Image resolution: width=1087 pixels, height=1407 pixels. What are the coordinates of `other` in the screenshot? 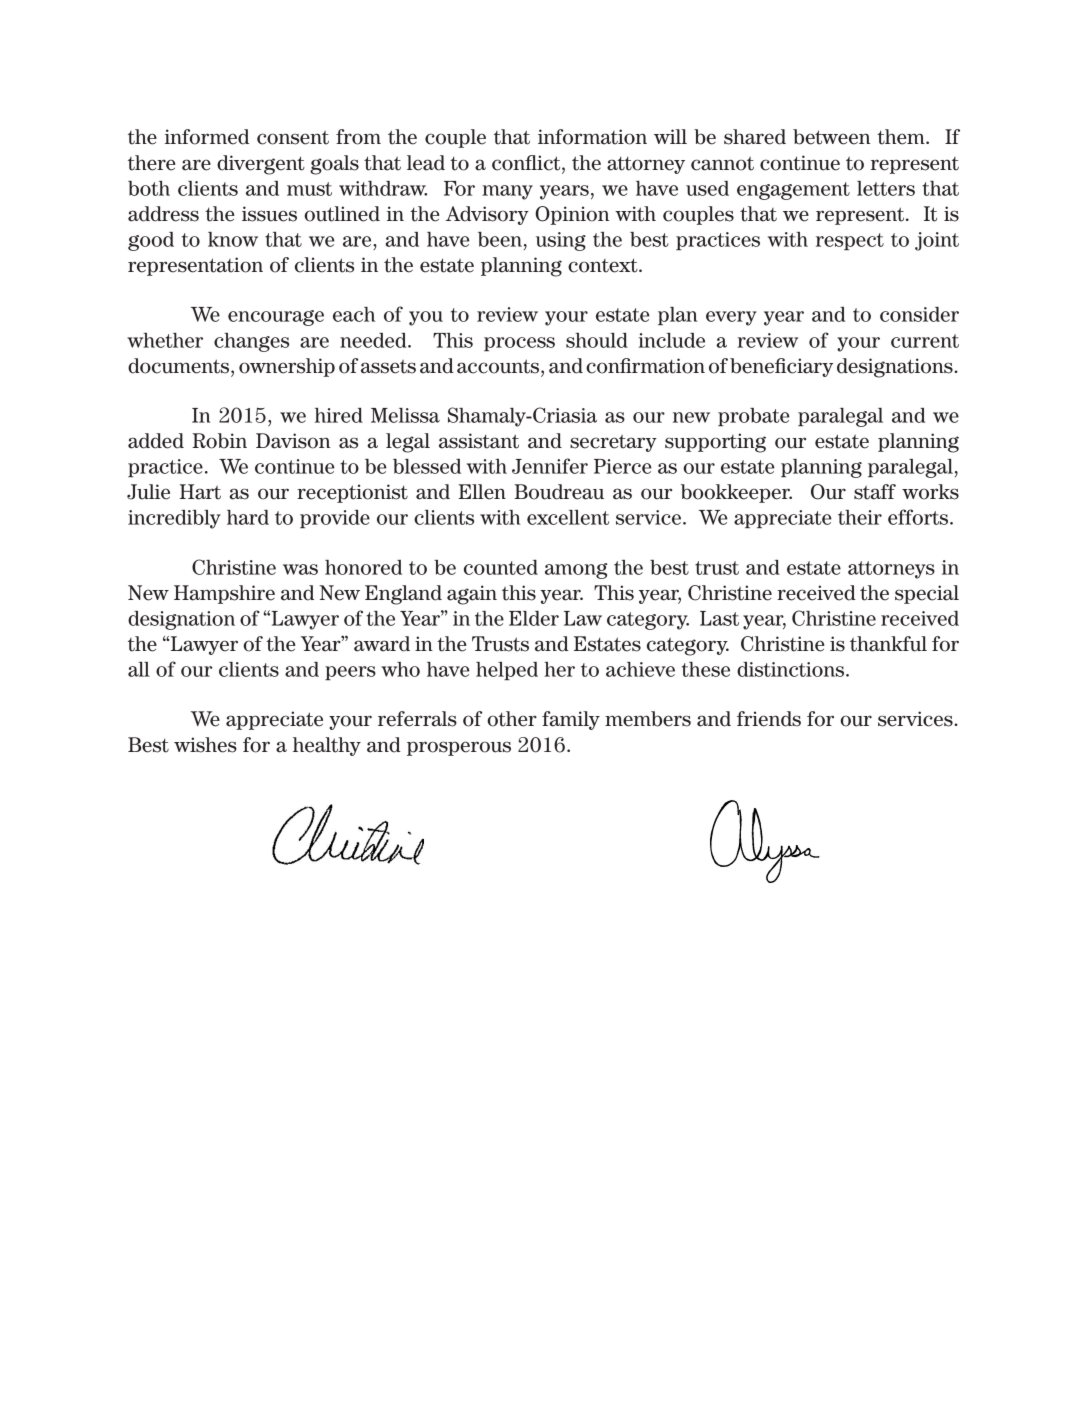 It's located at (512, 719).
